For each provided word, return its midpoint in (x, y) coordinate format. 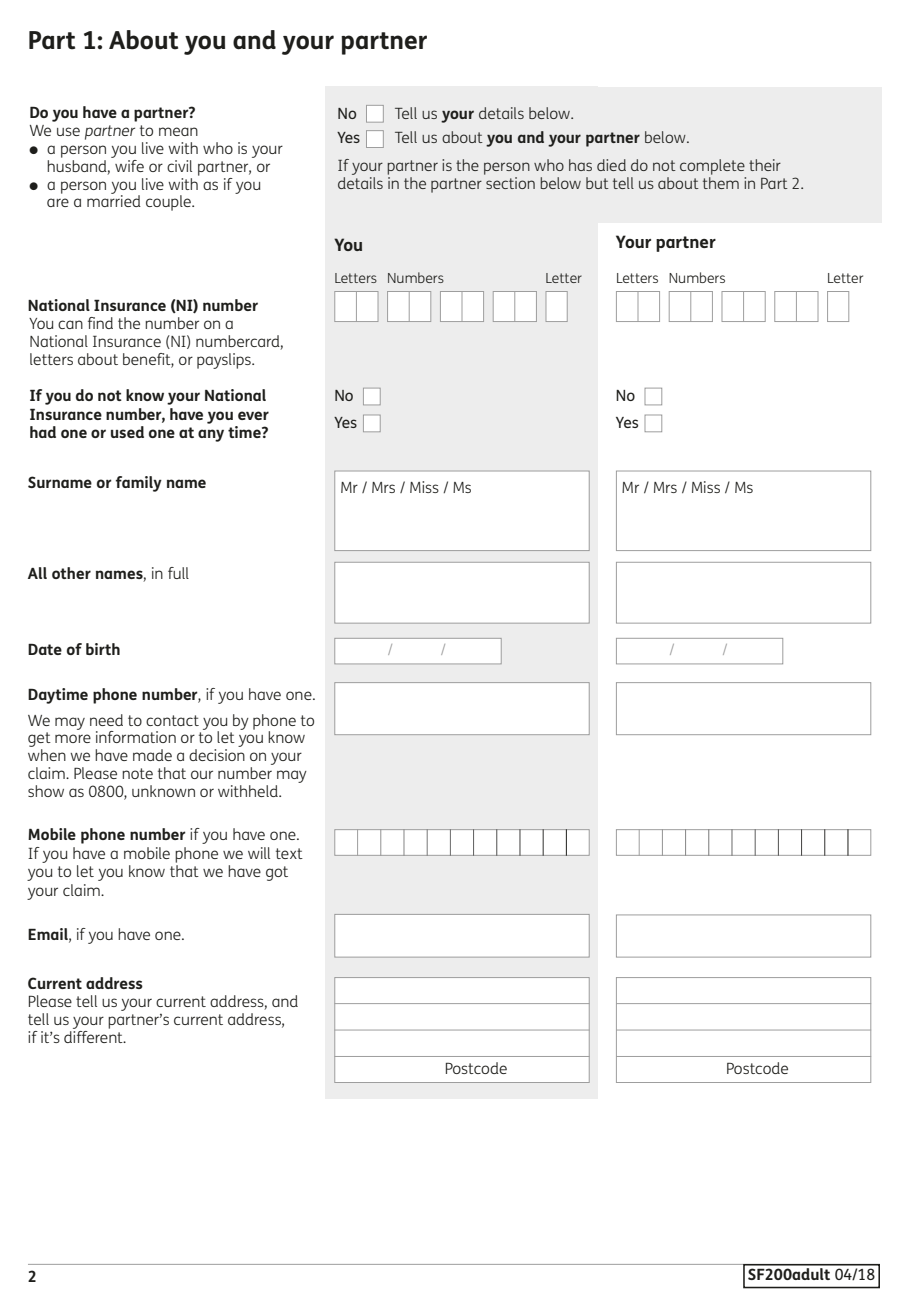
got (277, 873)
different (94, 1035)
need (106, 720)
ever (253, 415)
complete (713, 168)
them (721, 183)
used (127, 432)
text (289, 853)
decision (217, 755)
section (510, 183)
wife (128, 164)
